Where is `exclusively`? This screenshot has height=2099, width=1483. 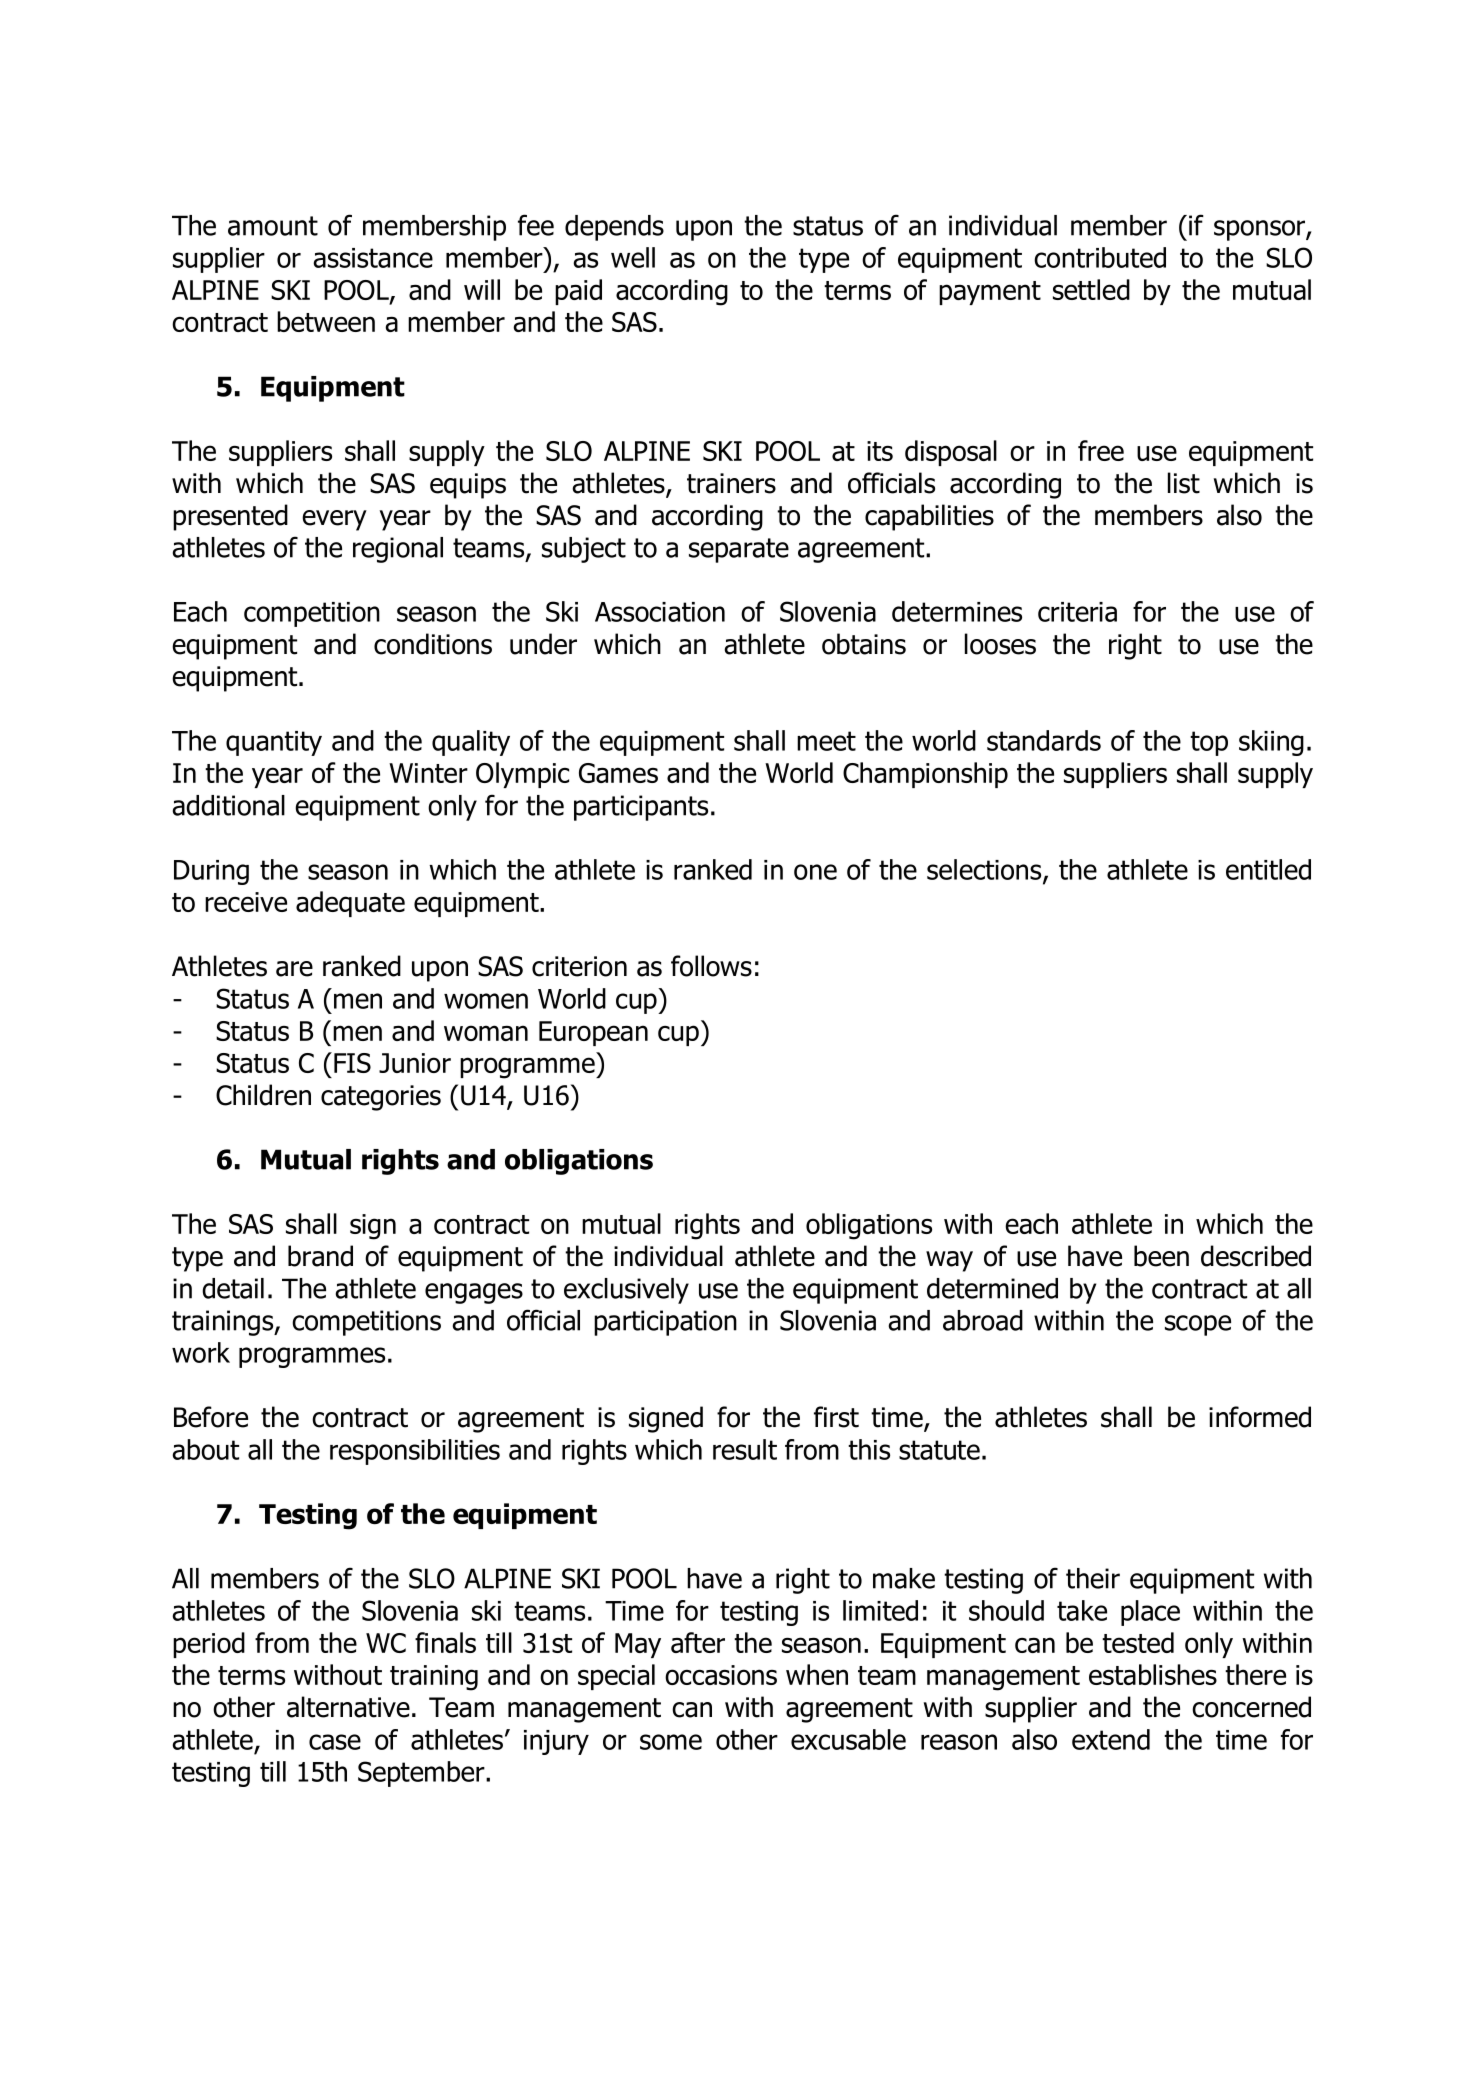 exclusively is located at coordinates (626, 1291).
